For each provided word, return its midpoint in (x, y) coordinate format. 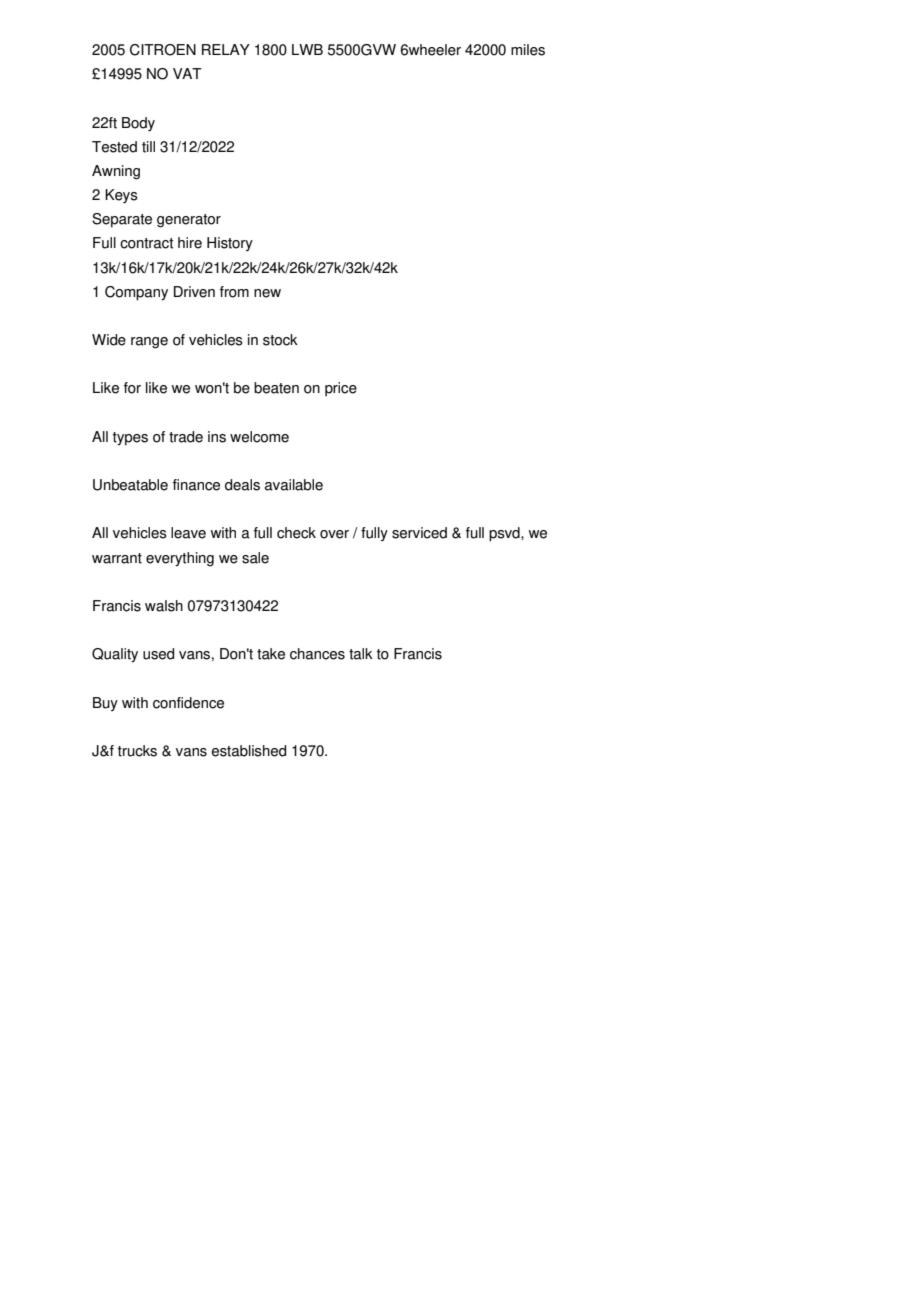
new (267, 293)
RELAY (226, 49)
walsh (164, 606)
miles (528, 50)
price (341, 389)
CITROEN (163, 50)
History (230, 244)
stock (280, 340)
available (294, 485)
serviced (419, 533)
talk (361, 654)
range (149, 343)
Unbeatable (130, 485)
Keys (121, 196)
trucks (137, 751)
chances (317, 654)
